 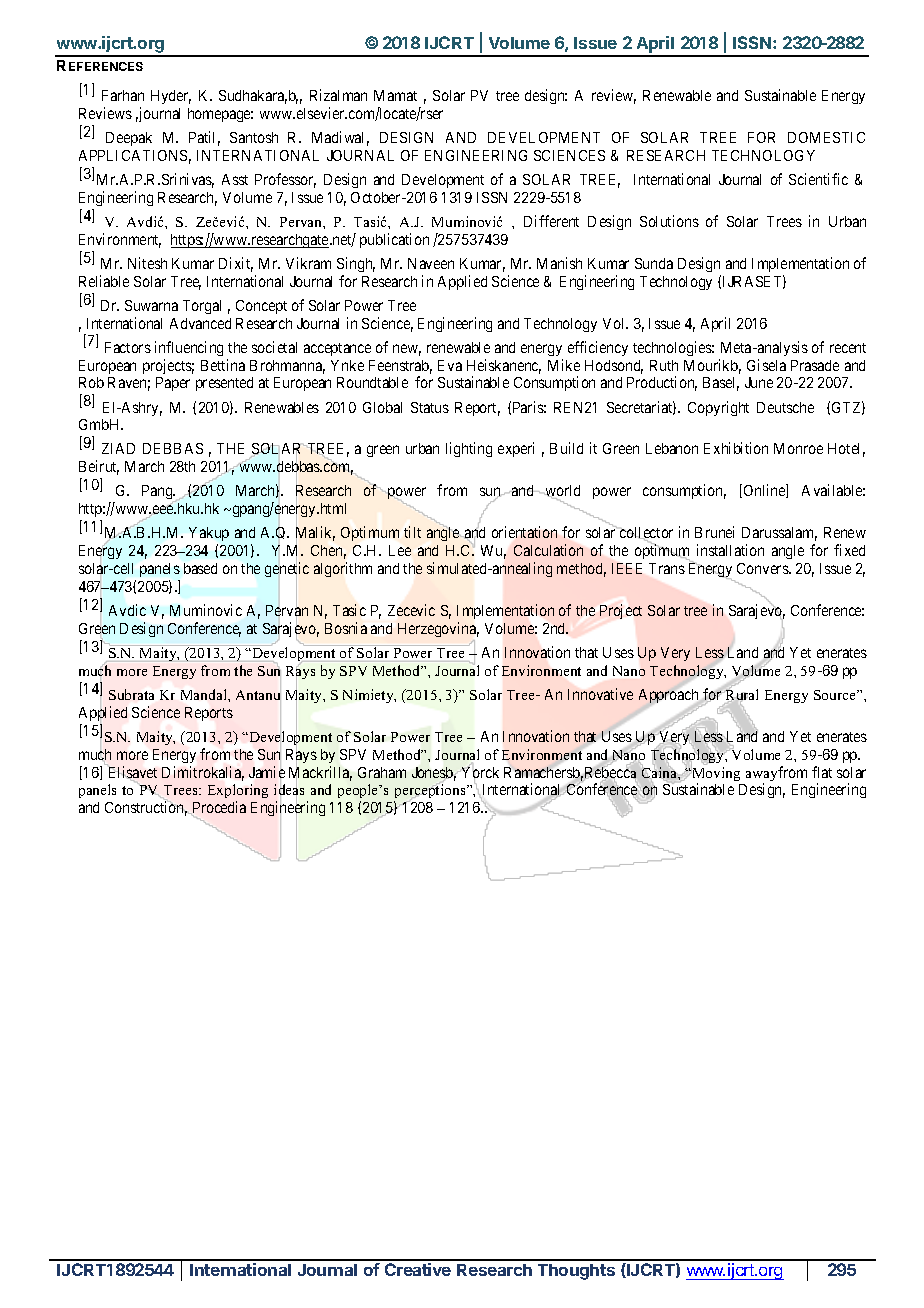 What do you see at coordinates (438, 629) in the screenshot?
I see `Herzegovina` at bounding box center [438, 629].
